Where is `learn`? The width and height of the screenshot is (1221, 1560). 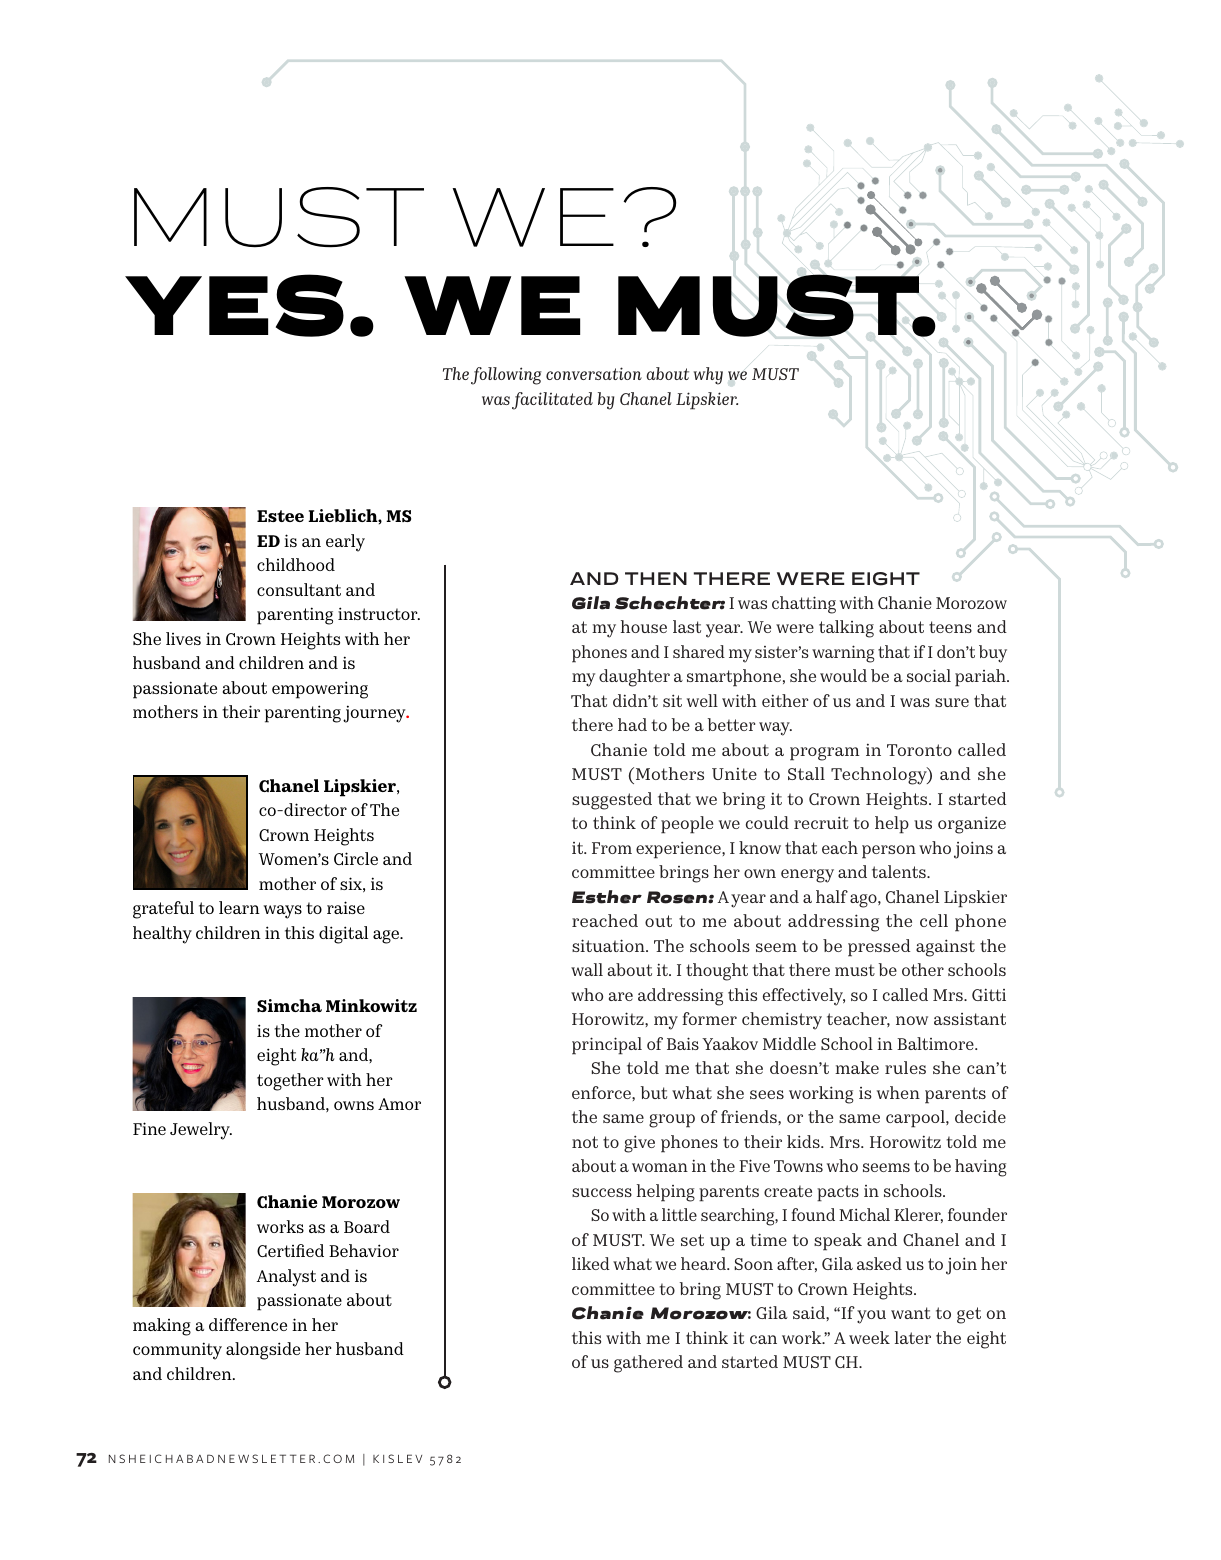
learn is located at coordinates (239, 907).
